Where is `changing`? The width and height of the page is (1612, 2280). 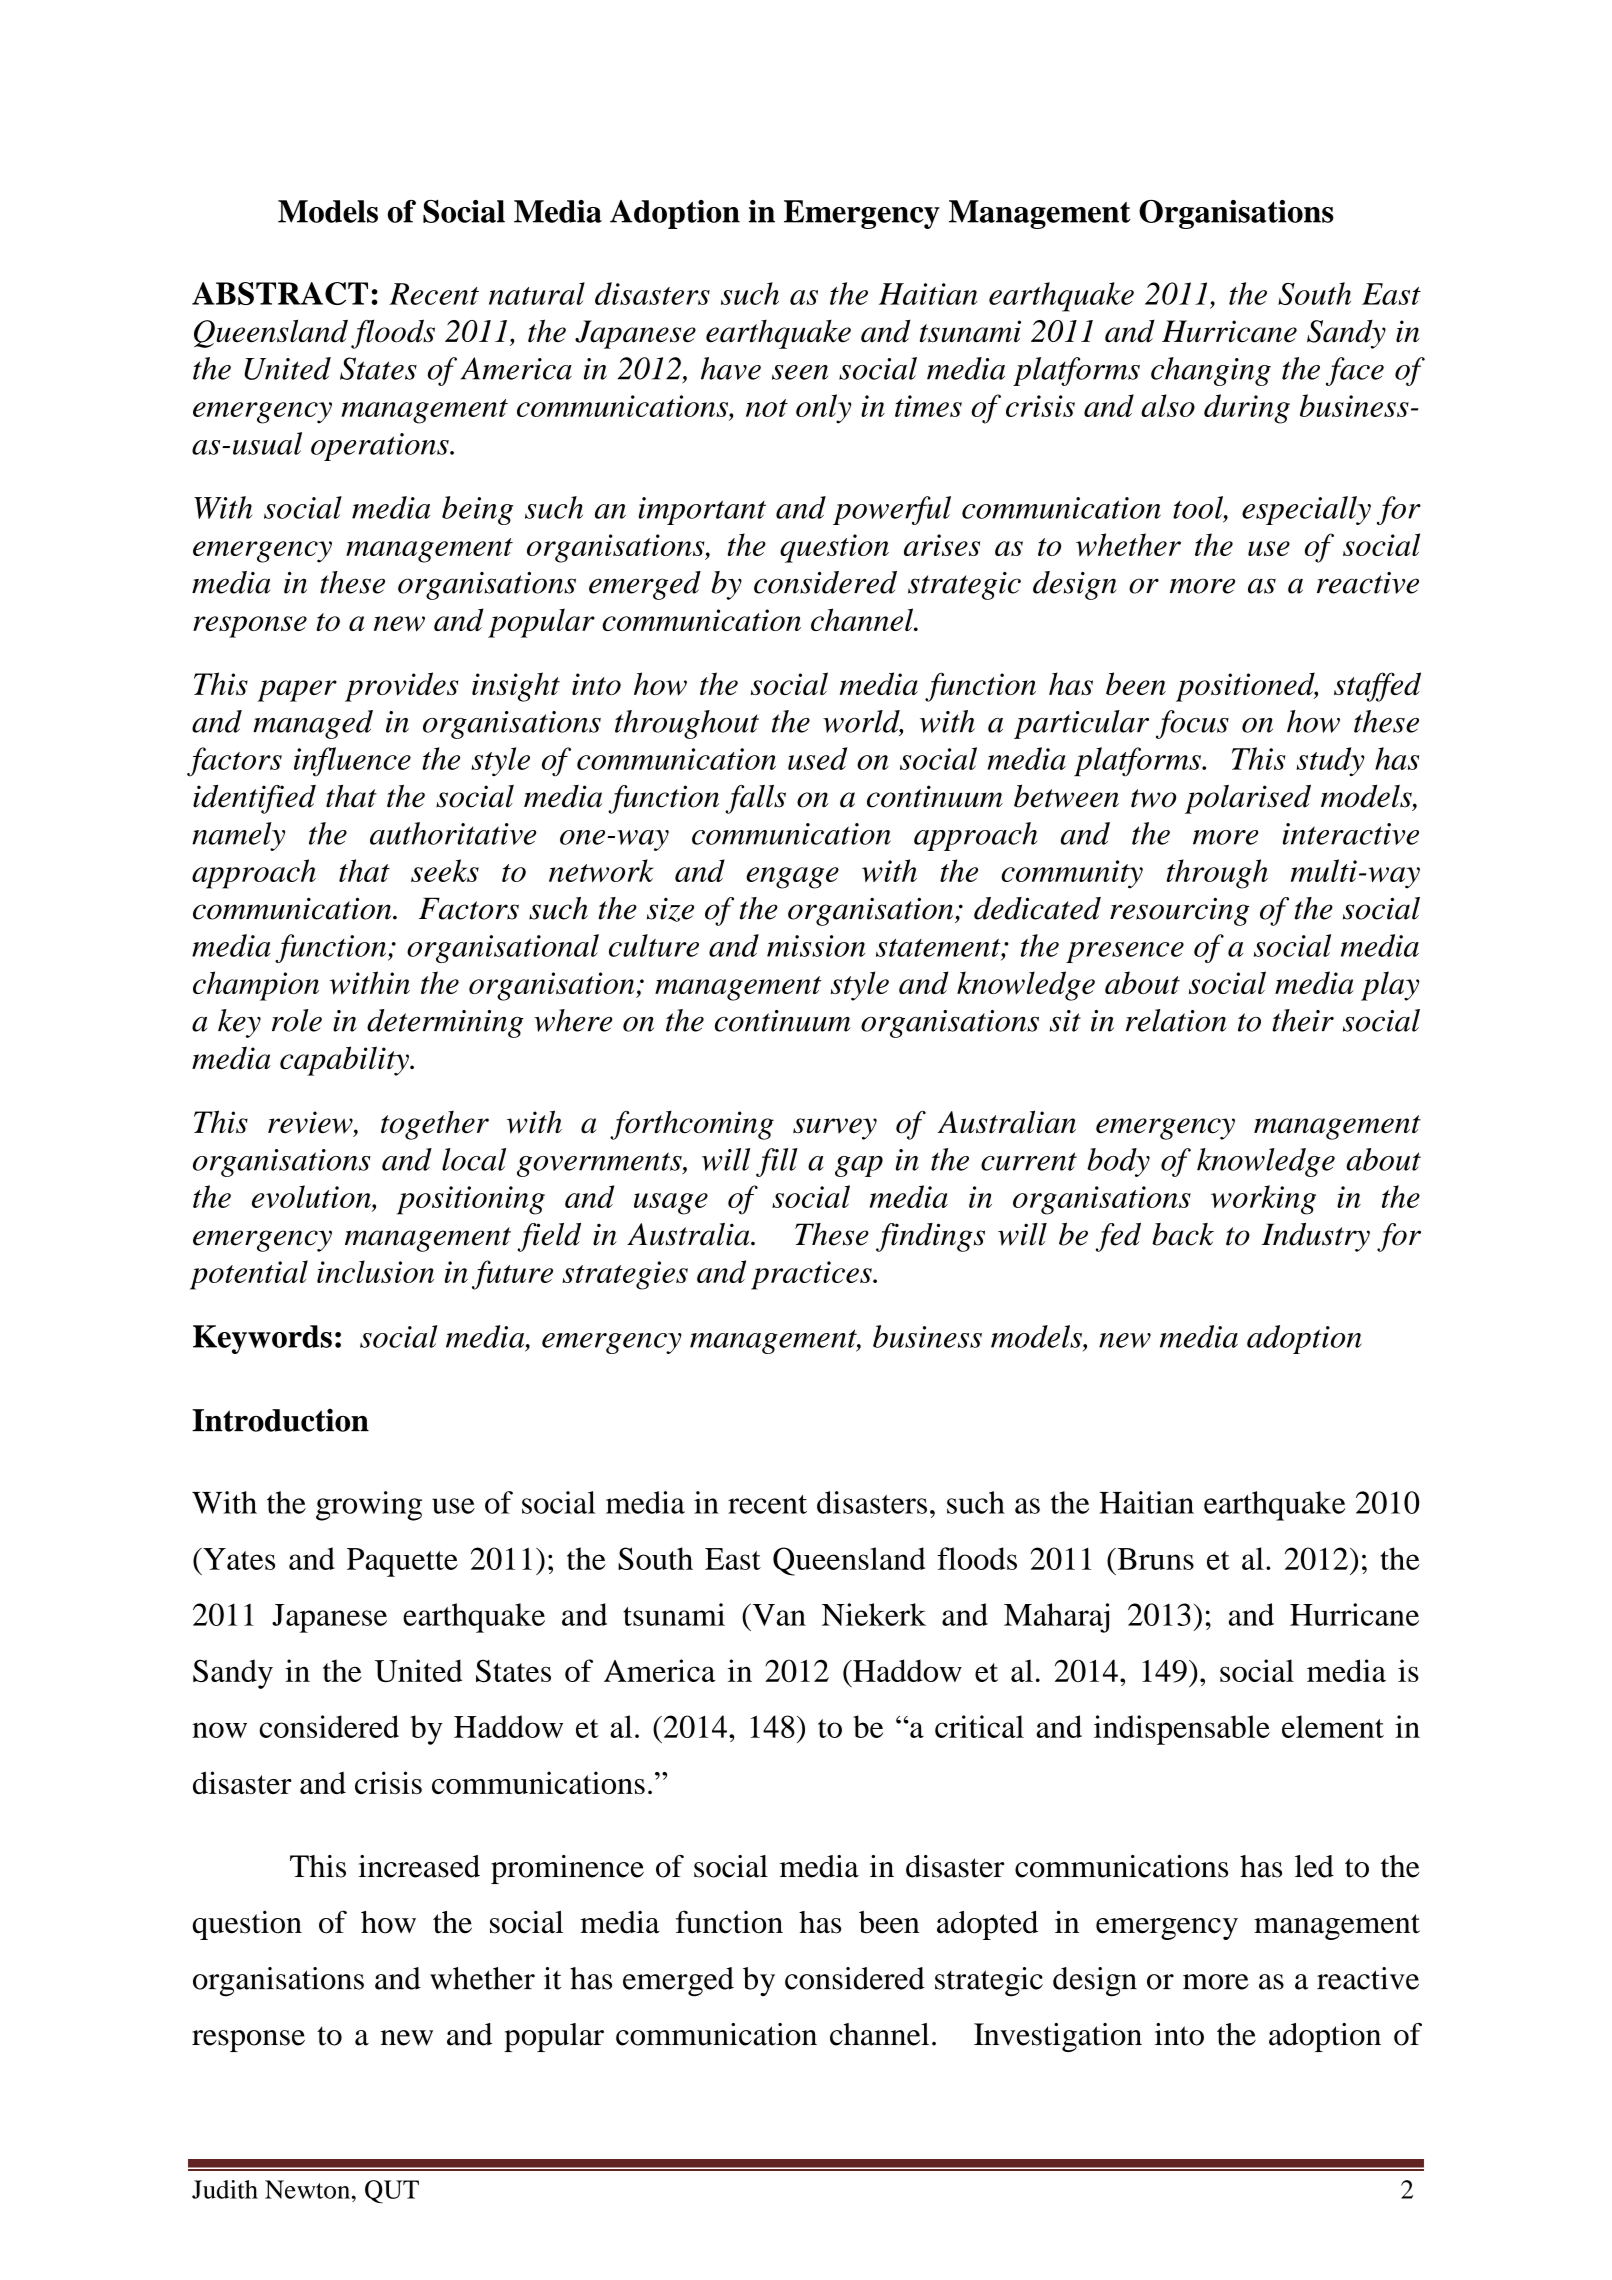 changing is located at coordinates (1211, 371).
